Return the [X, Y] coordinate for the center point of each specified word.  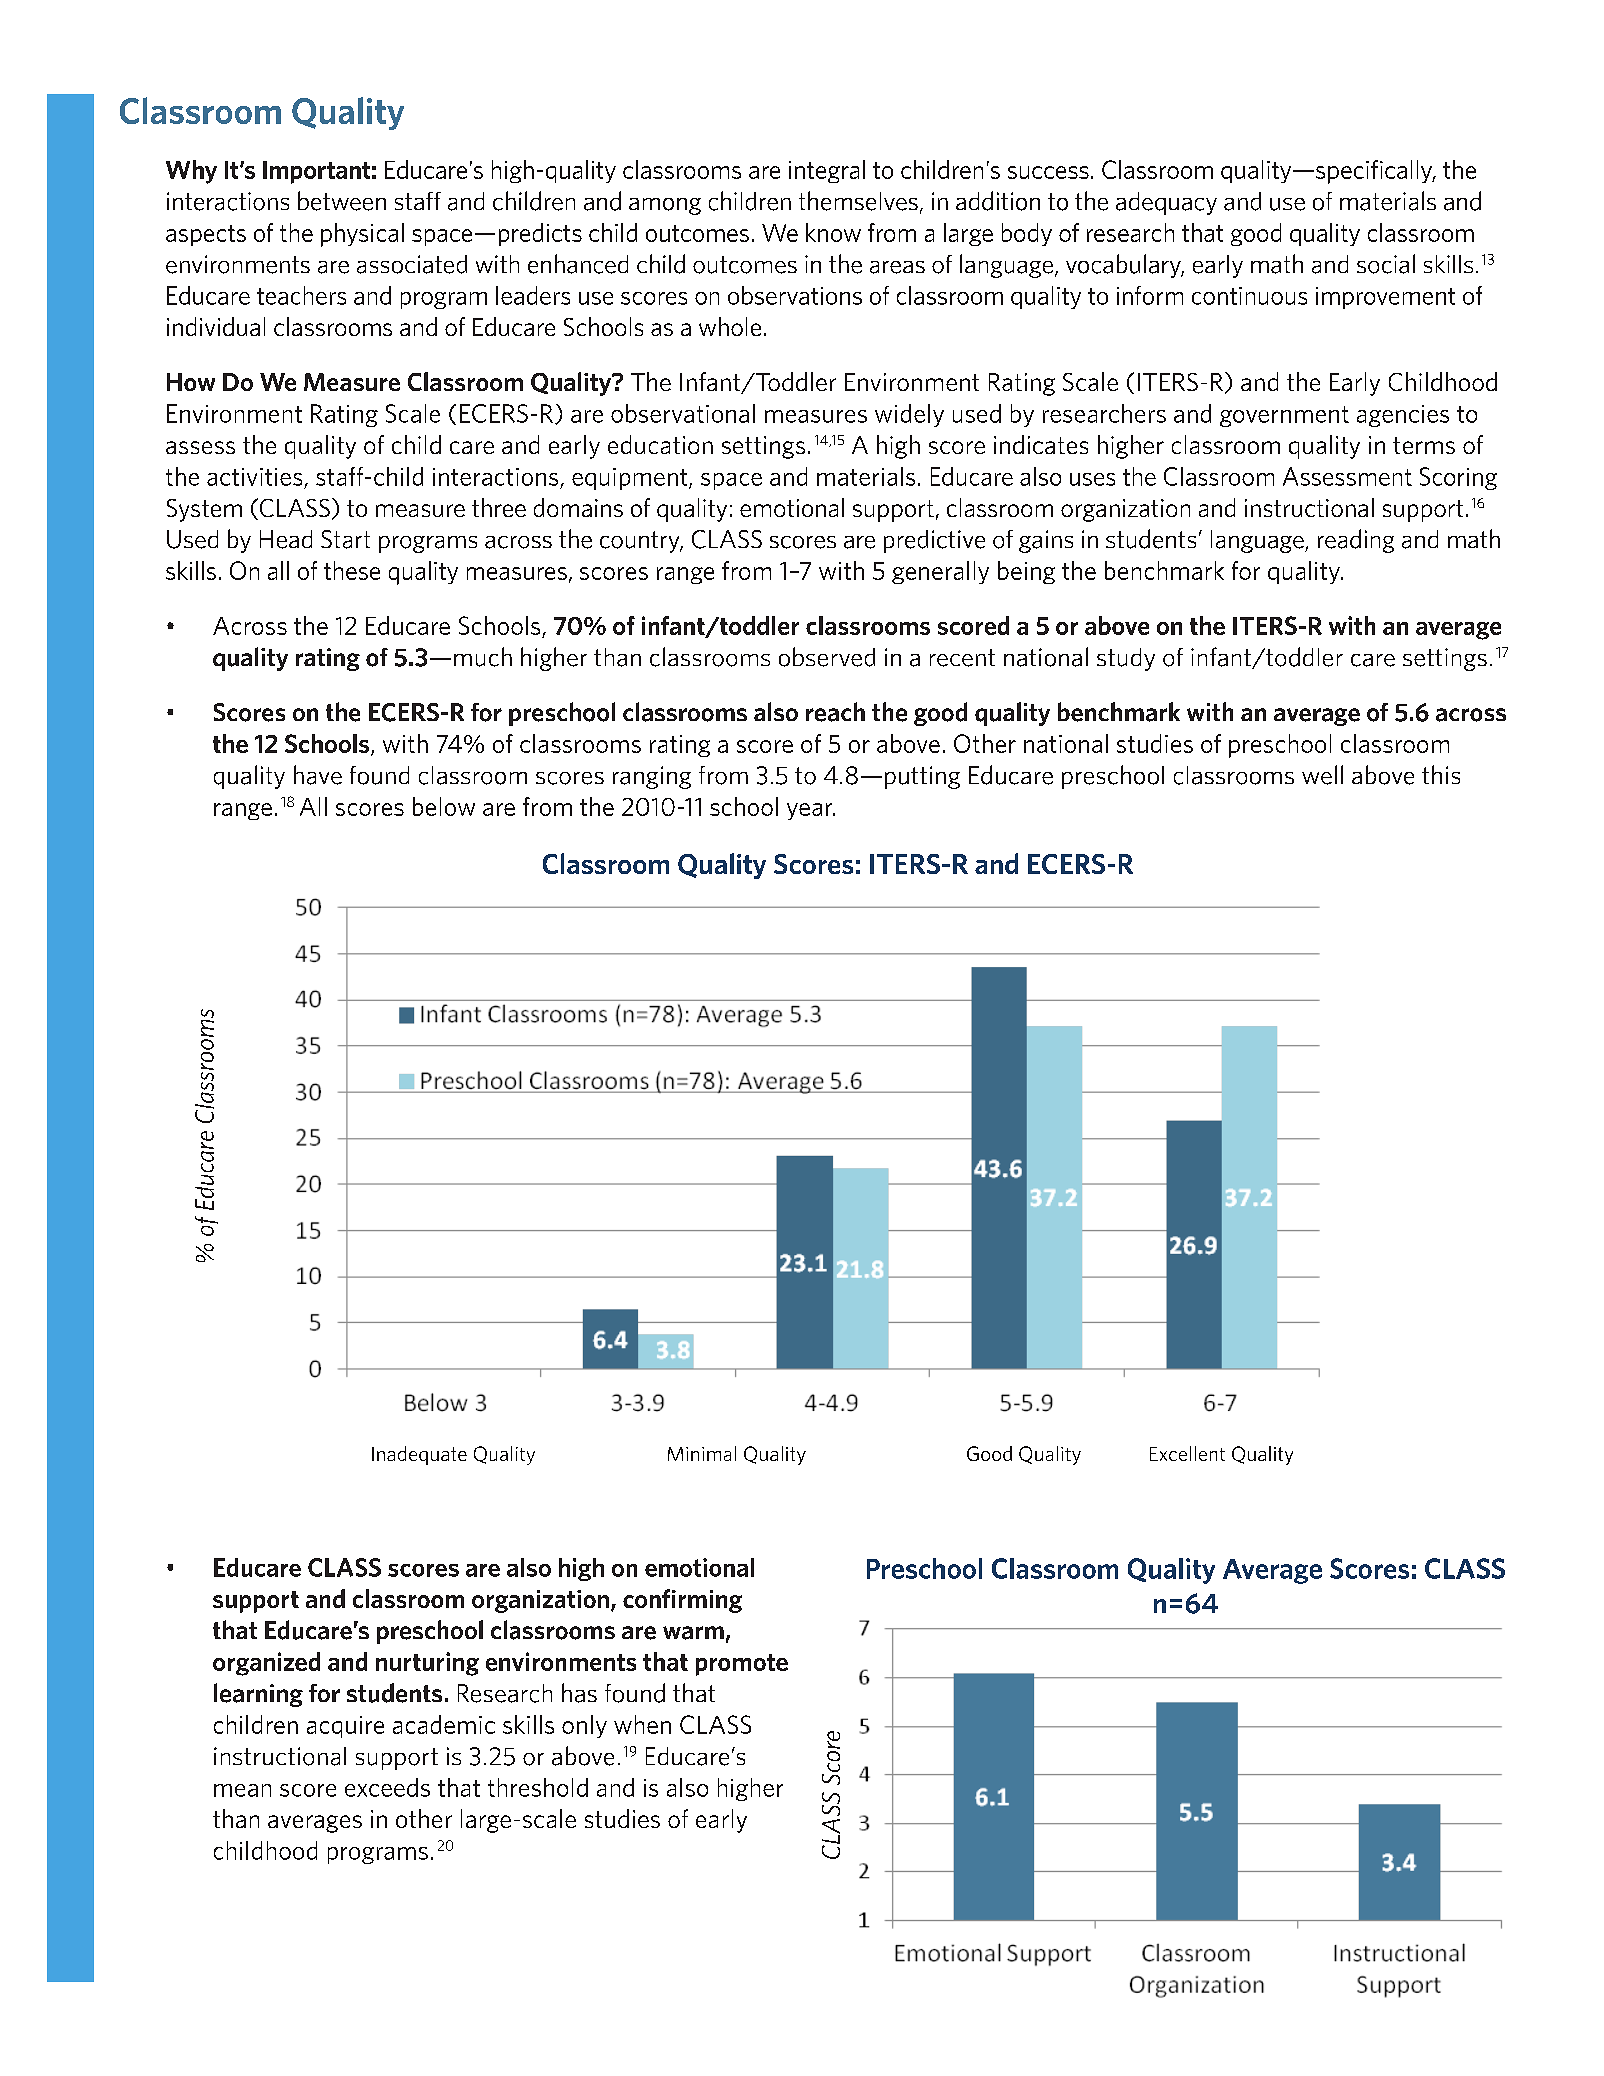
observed [827, 657]
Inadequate [419, 1455]
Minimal [702, 1453]
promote [742, 1665]
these [352, 570]
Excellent [1187, 1453]
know [833, 232]
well [1322, 775]
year [811, 811]
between [342, 201]
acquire [345, 1727]
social [1386, 264]
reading [1356, 541]
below [444, 806]
